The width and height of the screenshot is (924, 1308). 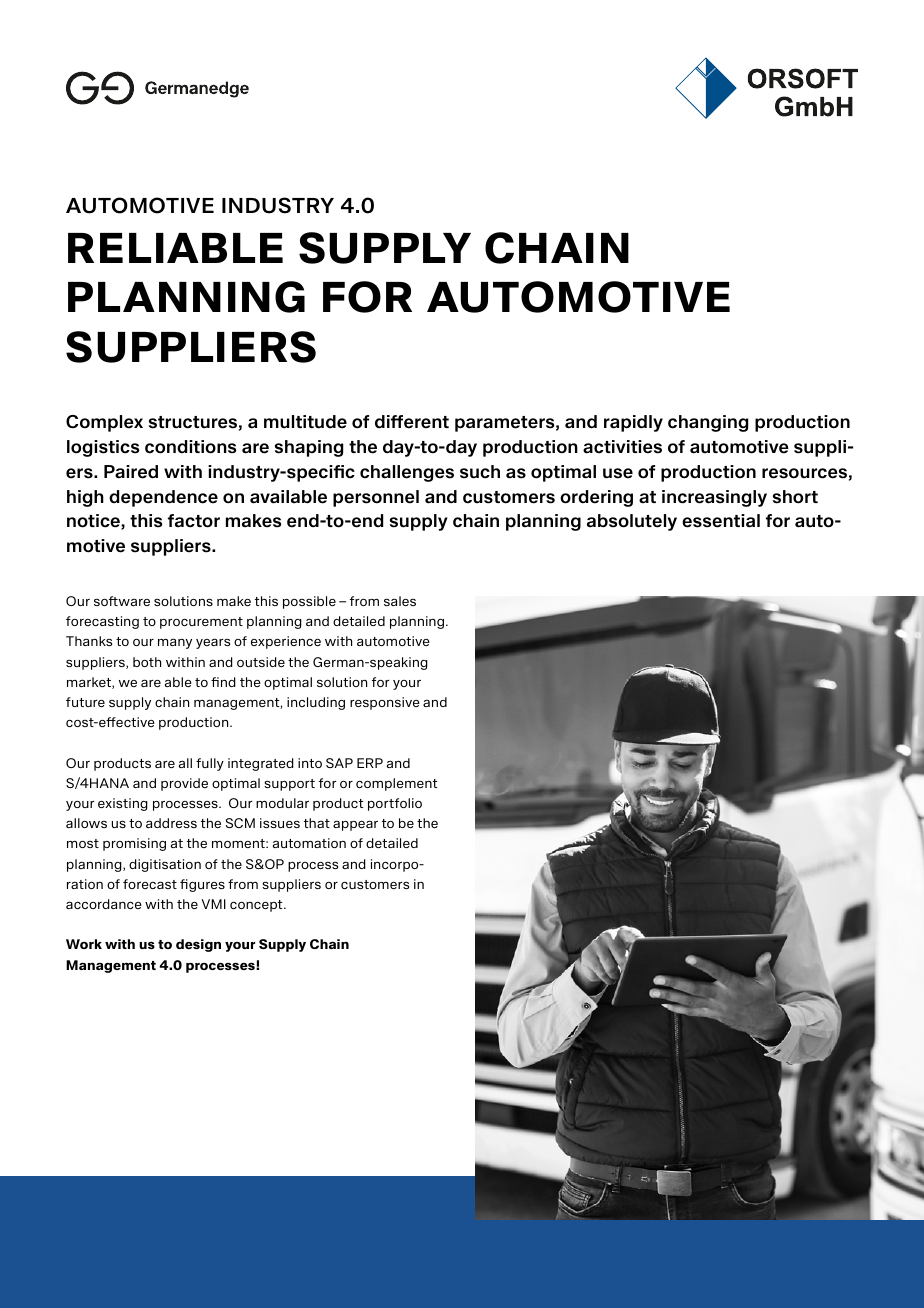 What do you see at coordinates (395, 804) in the screenshot?
I see `portfolio` at bounding box center [395, 804].
